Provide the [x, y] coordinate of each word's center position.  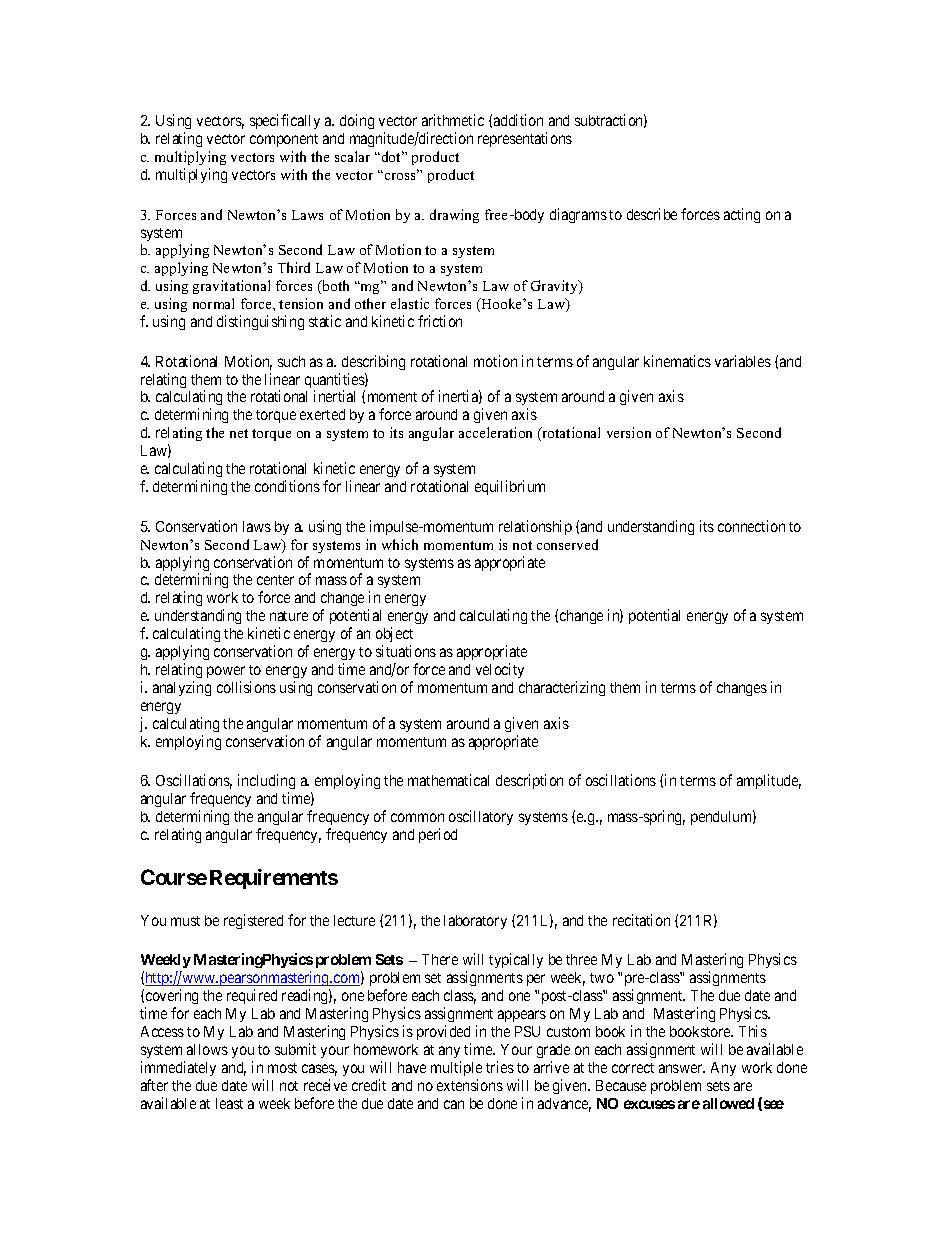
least [229, 1103]
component [284, 140]
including [266, 783]
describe [652, 214]
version [629, 432]
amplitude [769, 781]
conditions [287, 486]
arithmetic [453, 120]
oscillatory [481, 817]
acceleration [495, 432]
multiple [456, 1068]
